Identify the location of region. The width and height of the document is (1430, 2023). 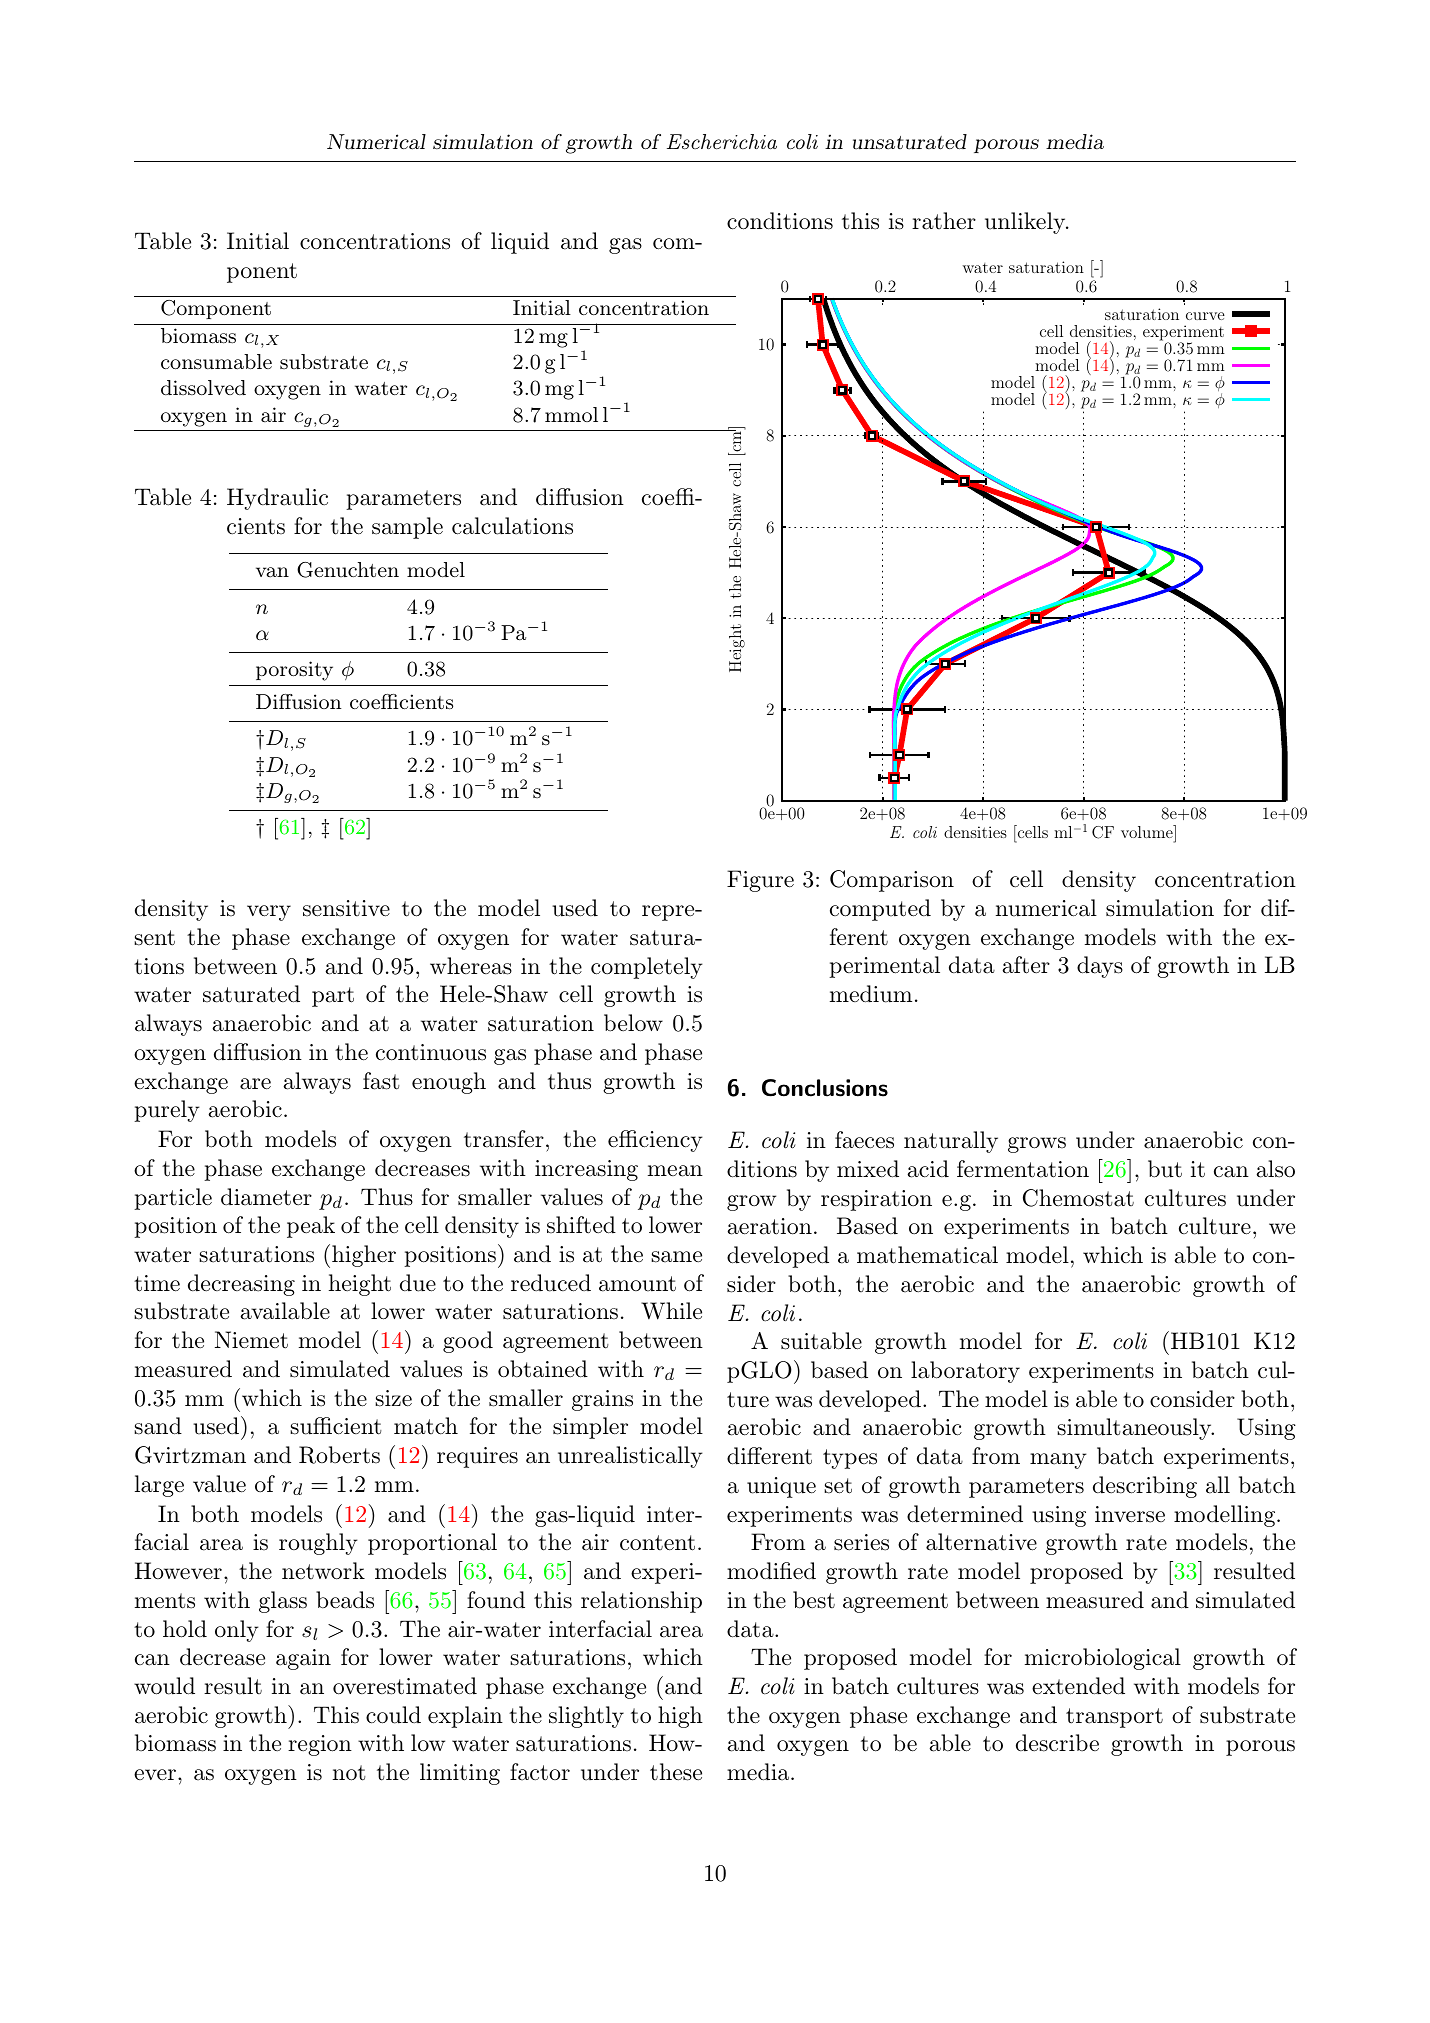
(320, 1745).
